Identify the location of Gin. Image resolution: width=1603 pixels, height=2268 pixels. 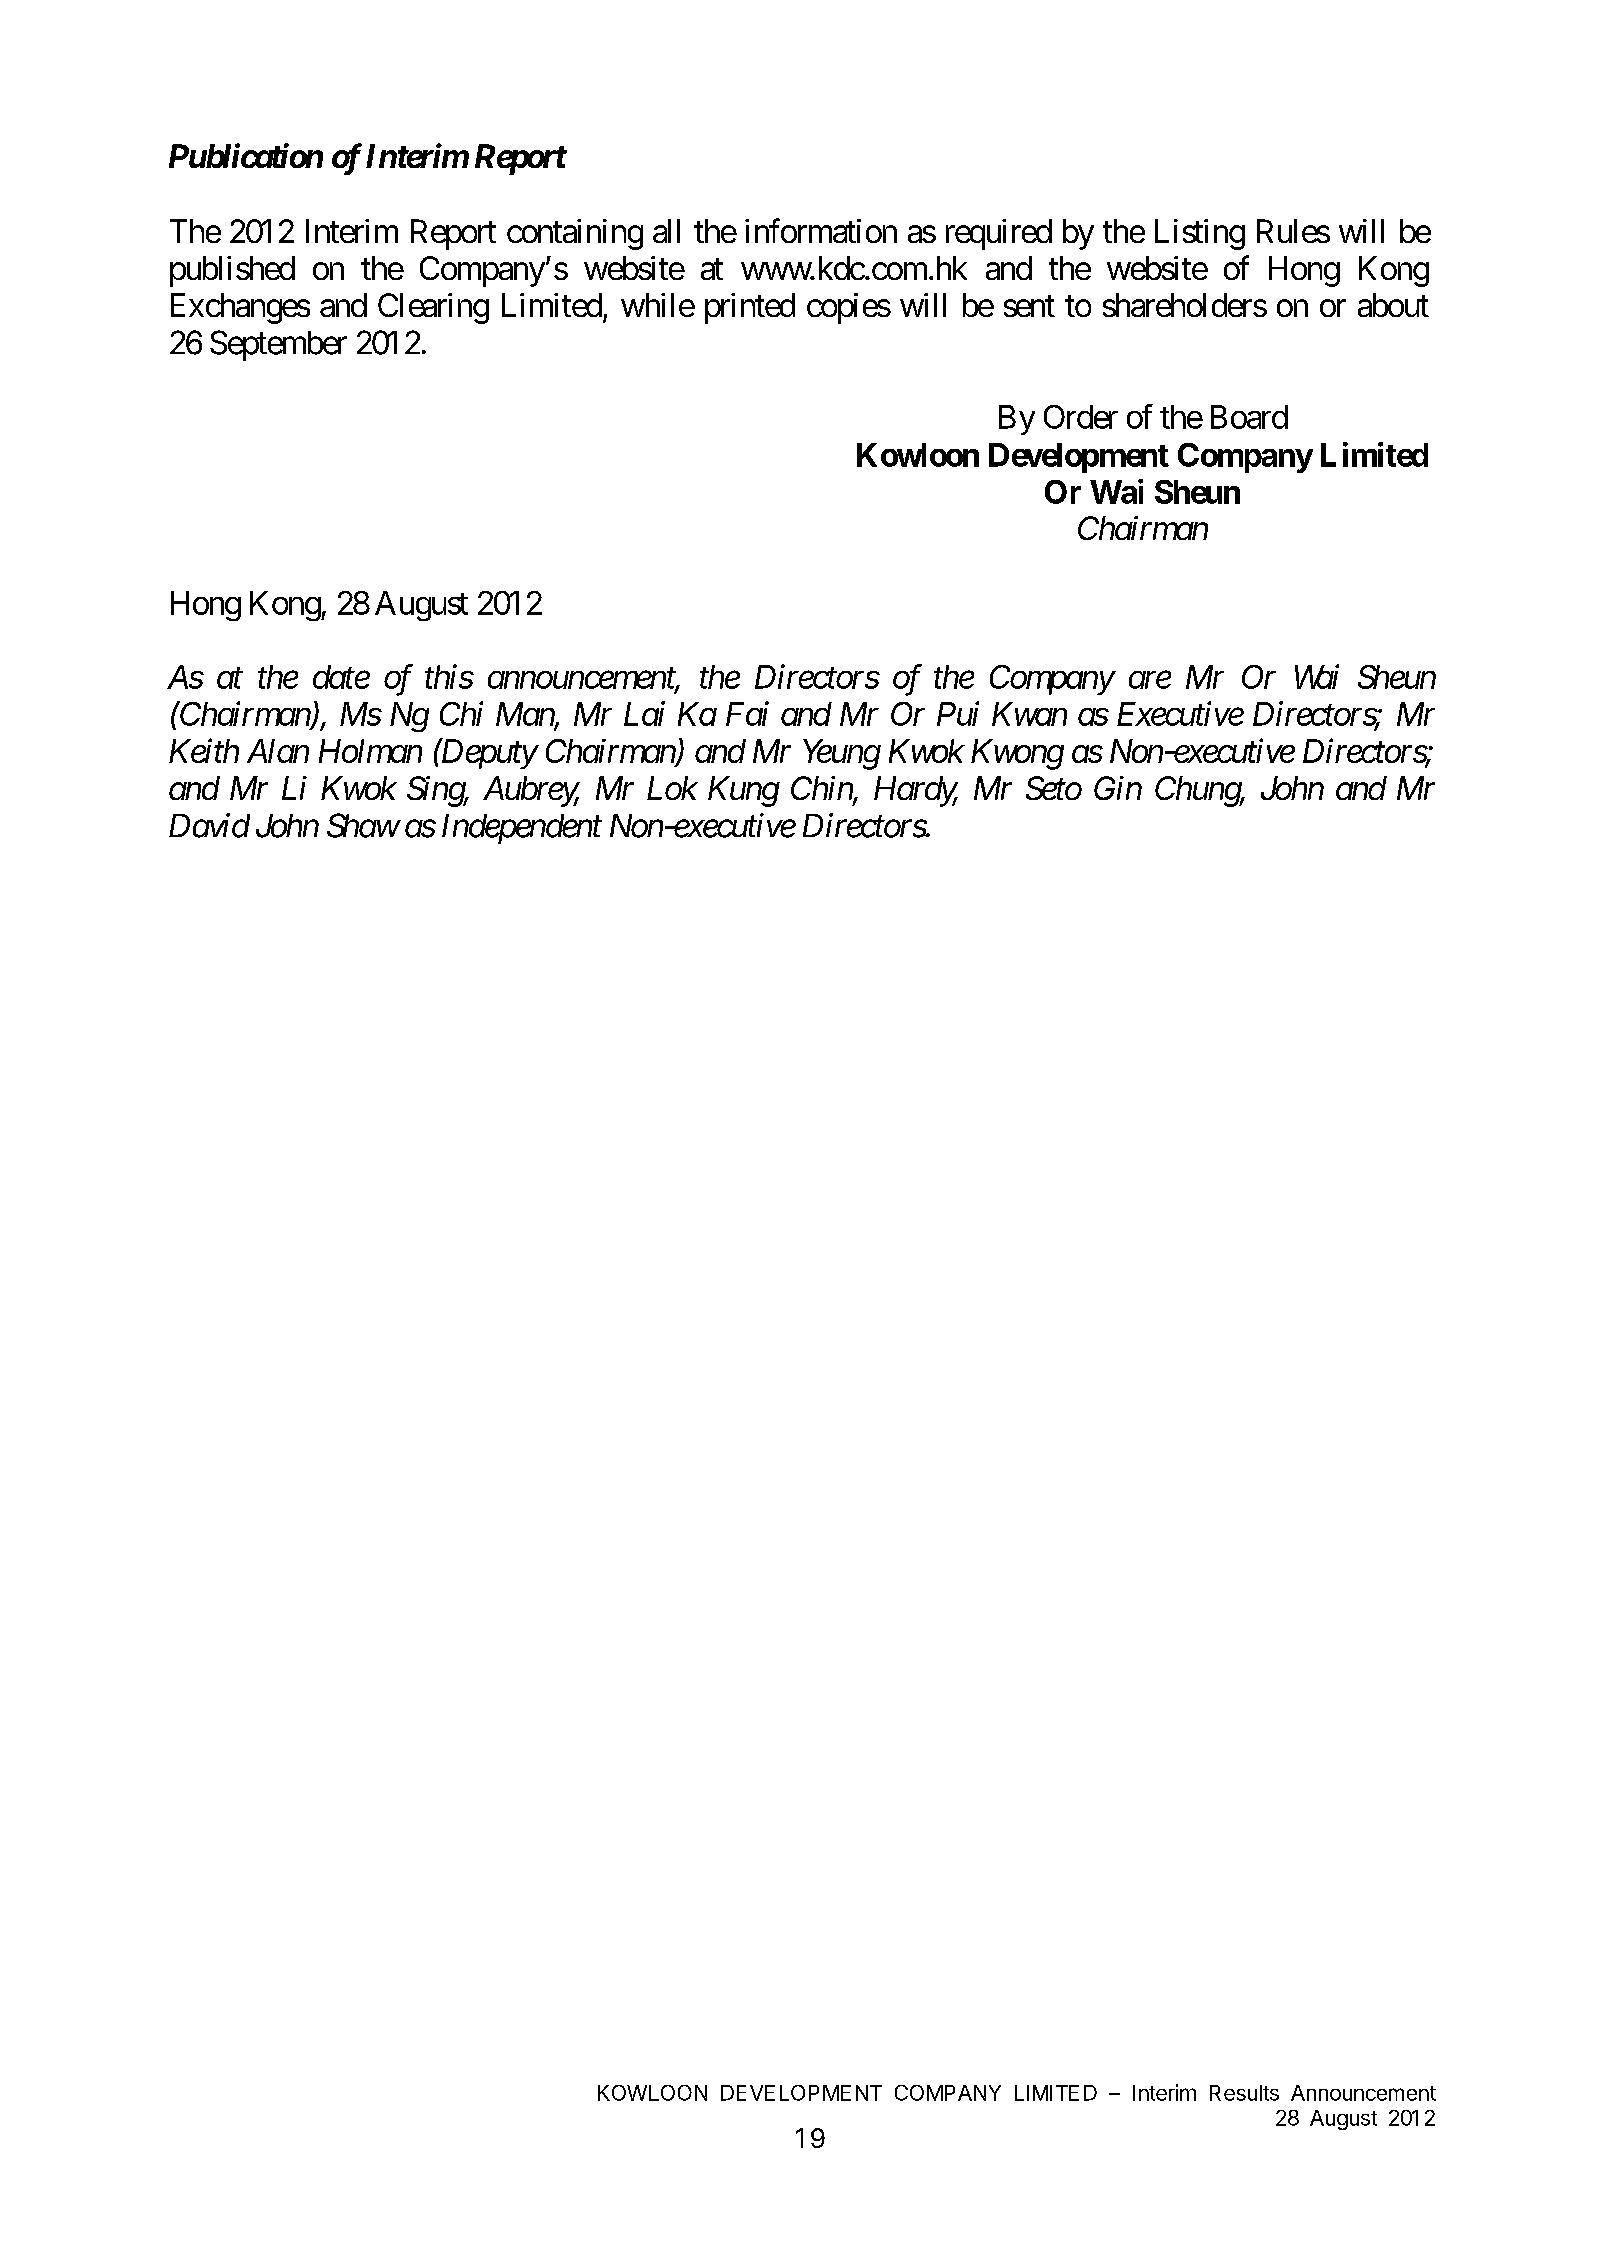
(1118, 788).
